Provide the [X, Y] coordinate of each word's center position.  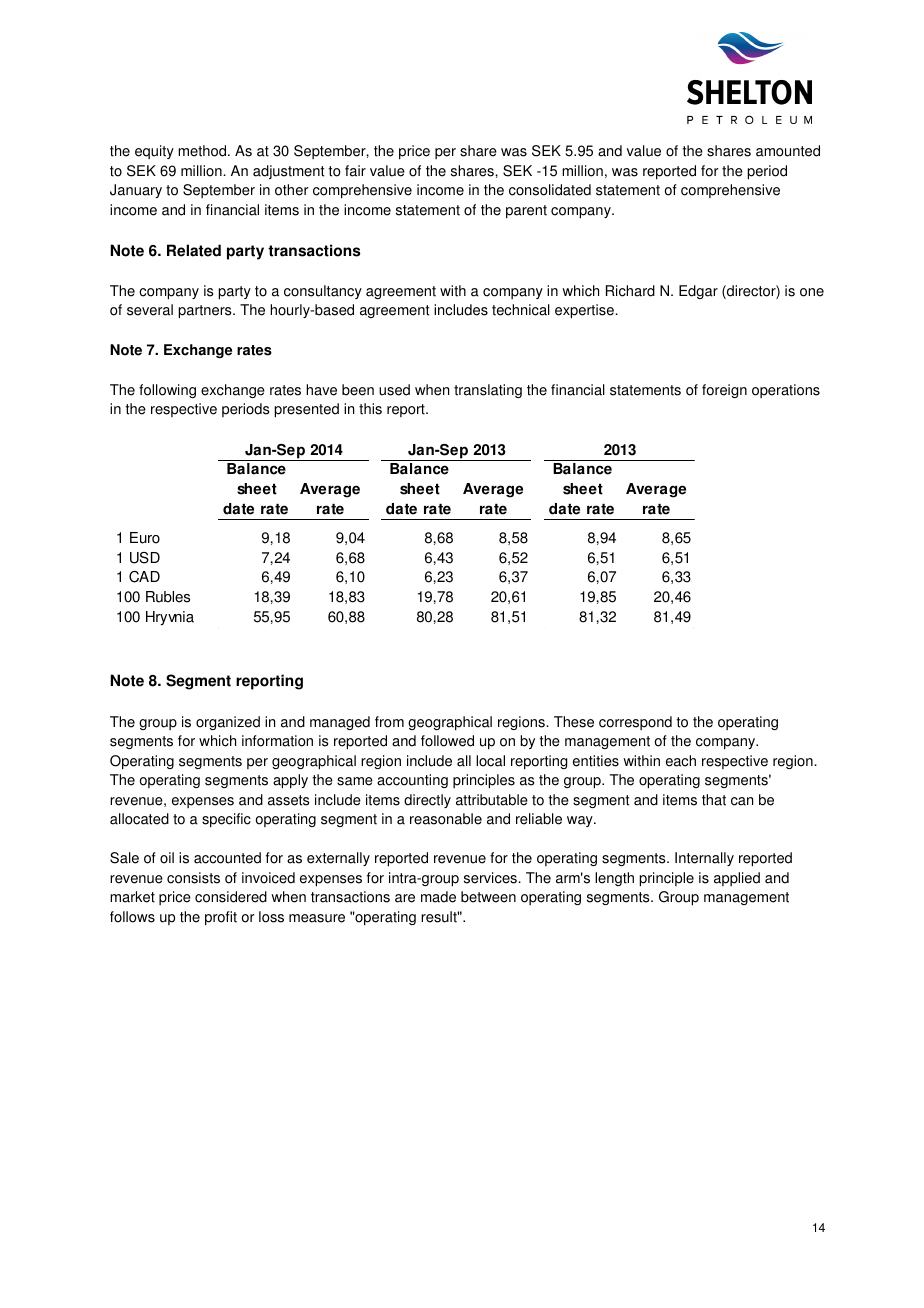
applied [737, 879]
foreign [724, 391]
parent [526, 212]
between [488, 897]
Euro [145, 538]
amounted [788, 151]
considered [231, 897]
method [203, 151]
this [370, 409]
